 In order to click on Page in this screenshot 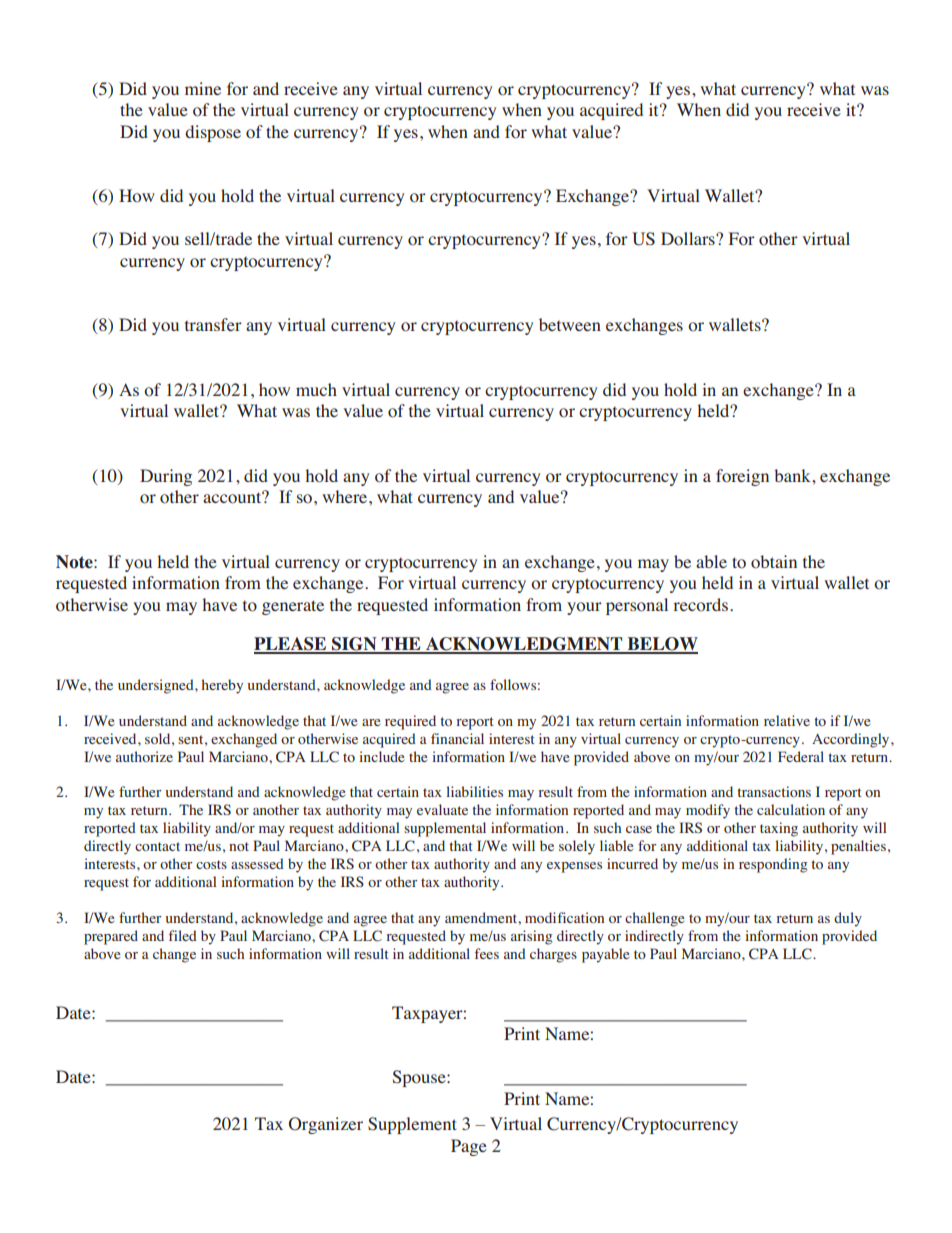, I will do `click(469, 1147)`.
